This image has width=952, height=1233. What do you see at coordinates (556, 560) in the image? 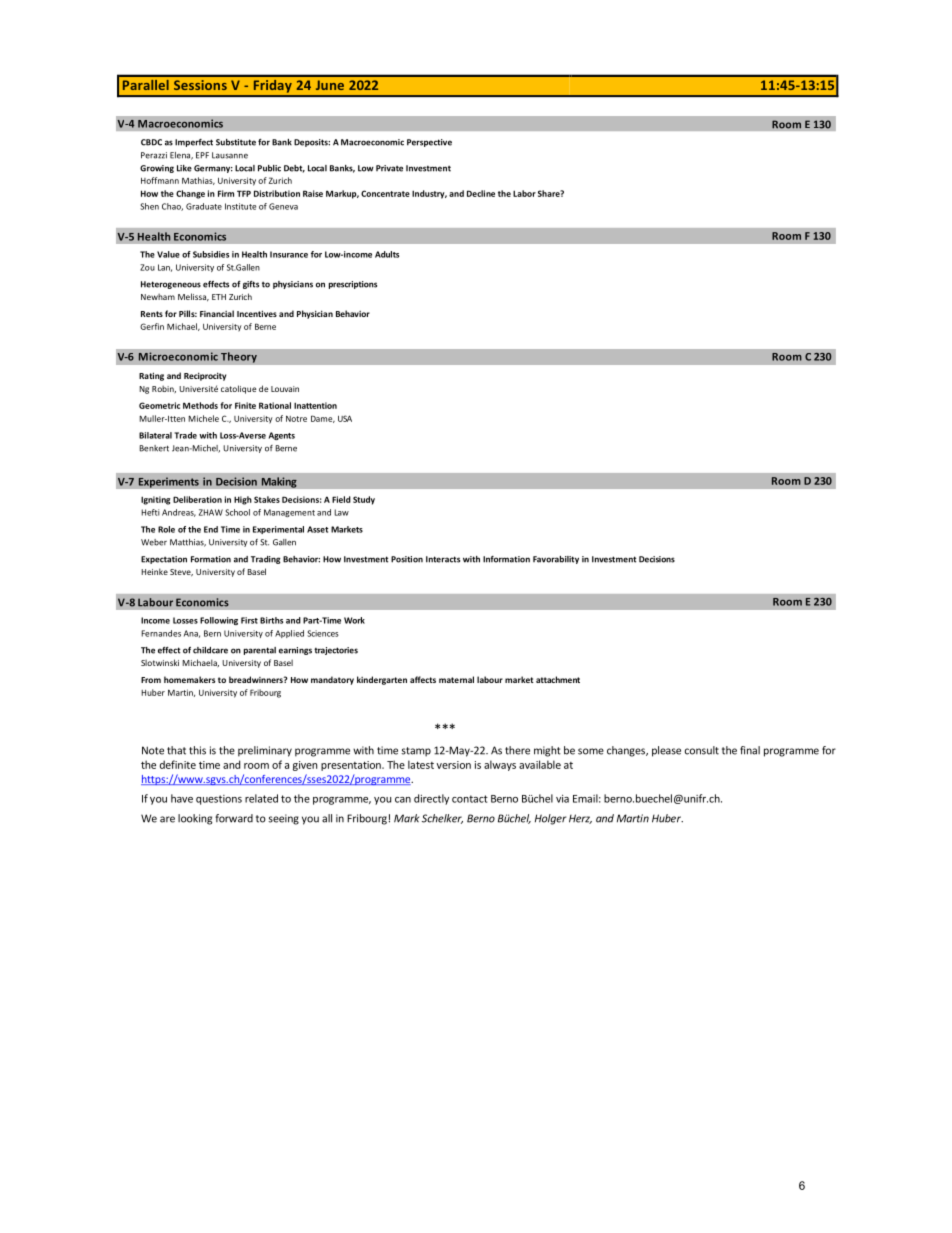
I see `Favorability` at bounding box center [556, 560].
